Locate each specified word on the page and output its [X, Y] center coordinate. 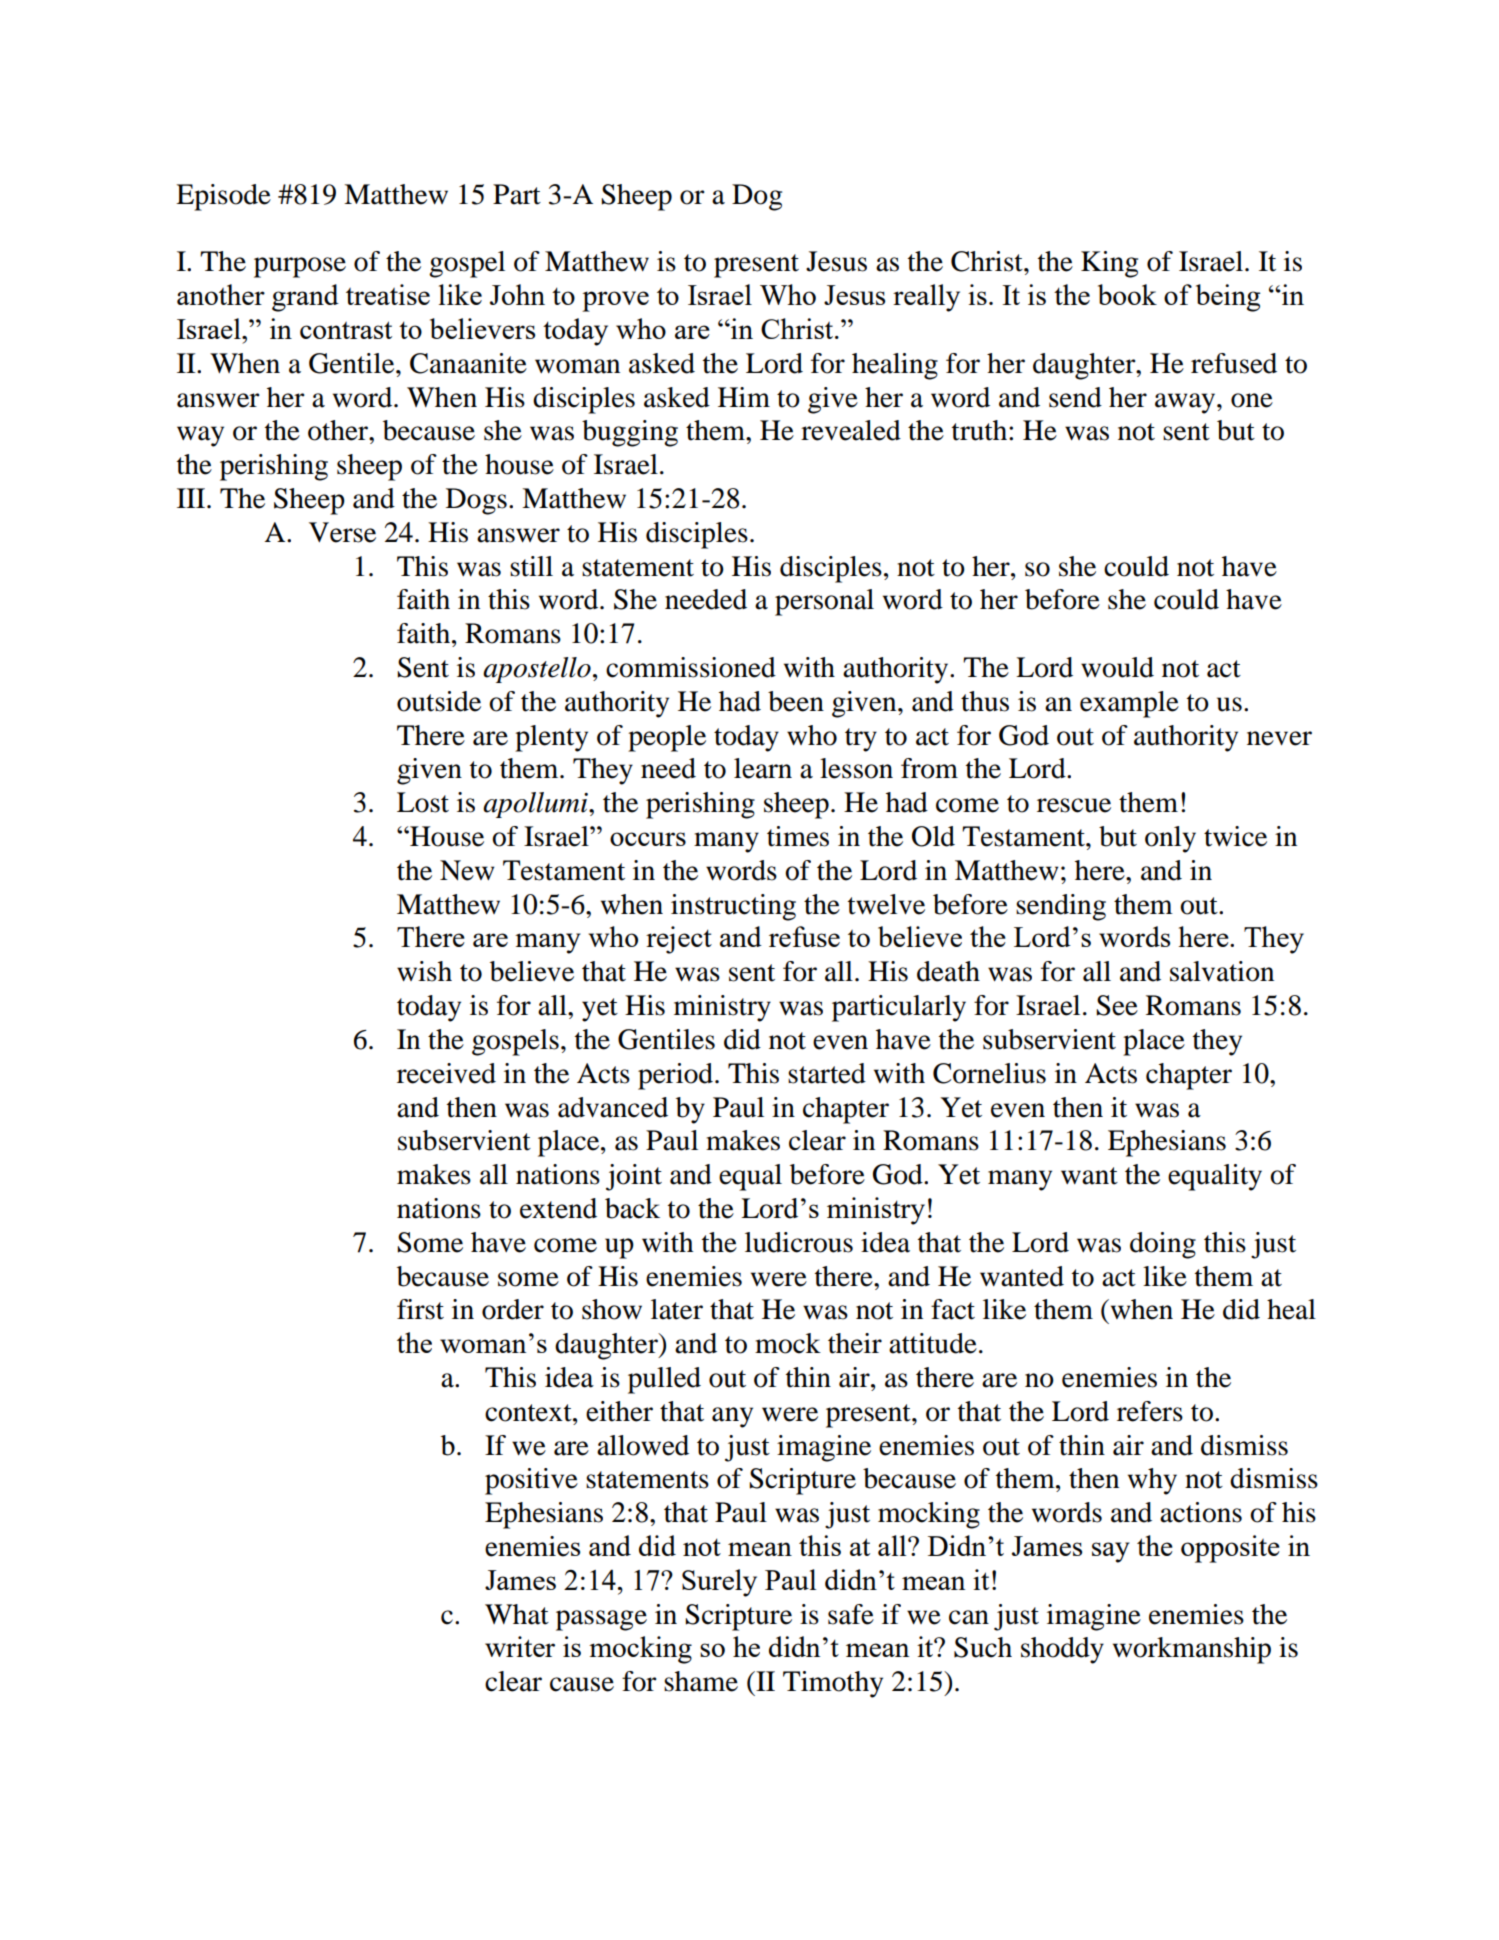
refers [1150, 1411]
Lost [423, 802]
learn [763, 768]
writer [520, 1646]
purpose [300, 267]
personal [824, 602]
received [446, 1073]
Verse [342, 532]
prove [615, 301]
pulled [664, 1380]
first [420, 1309]
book [1127, 294]
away [1186, 403]
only [1170, 839]
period [677, 1076]
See [1117, 1005]
